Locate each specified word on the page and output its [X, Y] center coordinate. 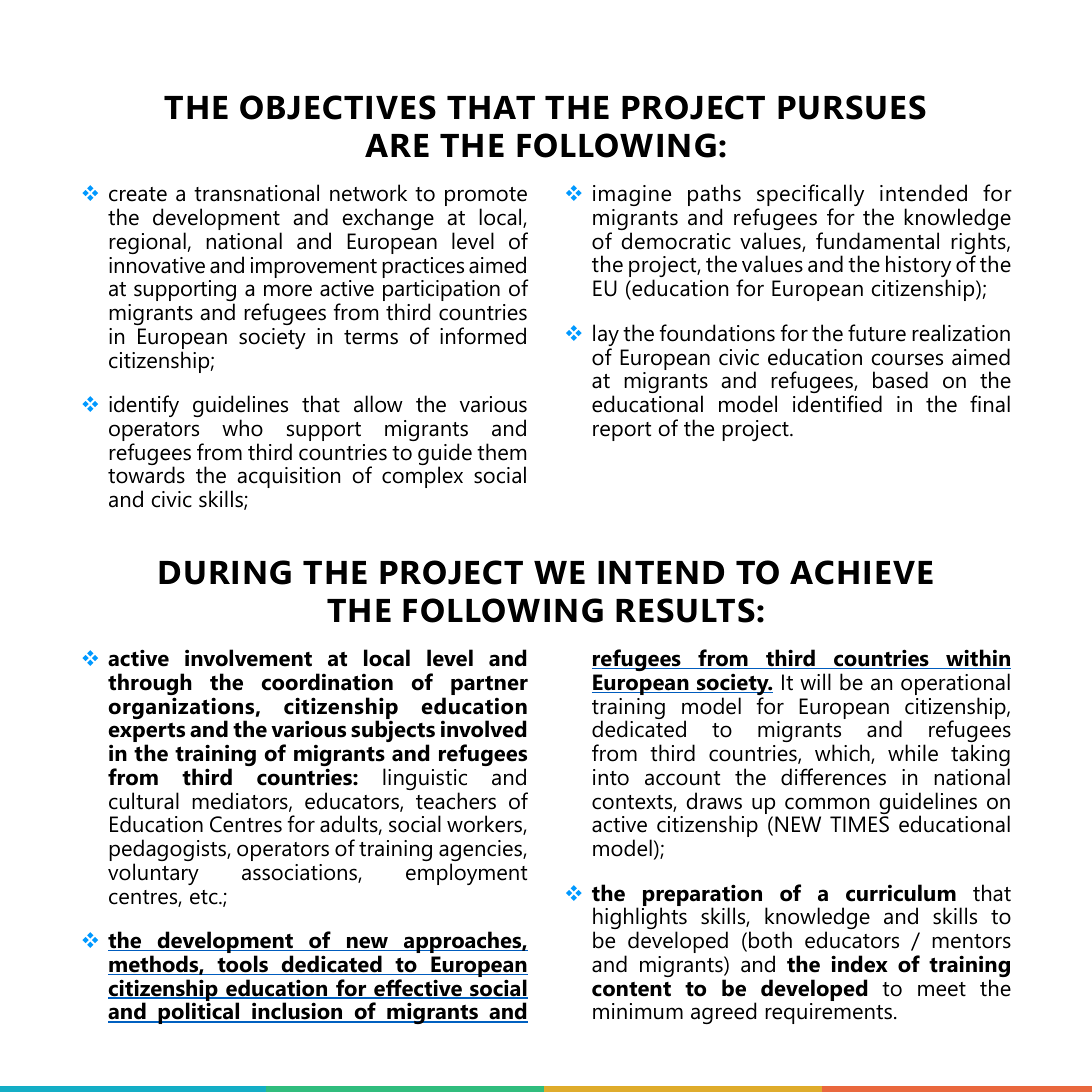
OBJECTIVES [338, 107]
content [631, 989]
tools [243, 965]
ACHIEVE [861, 572]
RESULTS [685, 610]
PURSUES [852, 107]
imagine [632, 195]
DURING [225, 572]
